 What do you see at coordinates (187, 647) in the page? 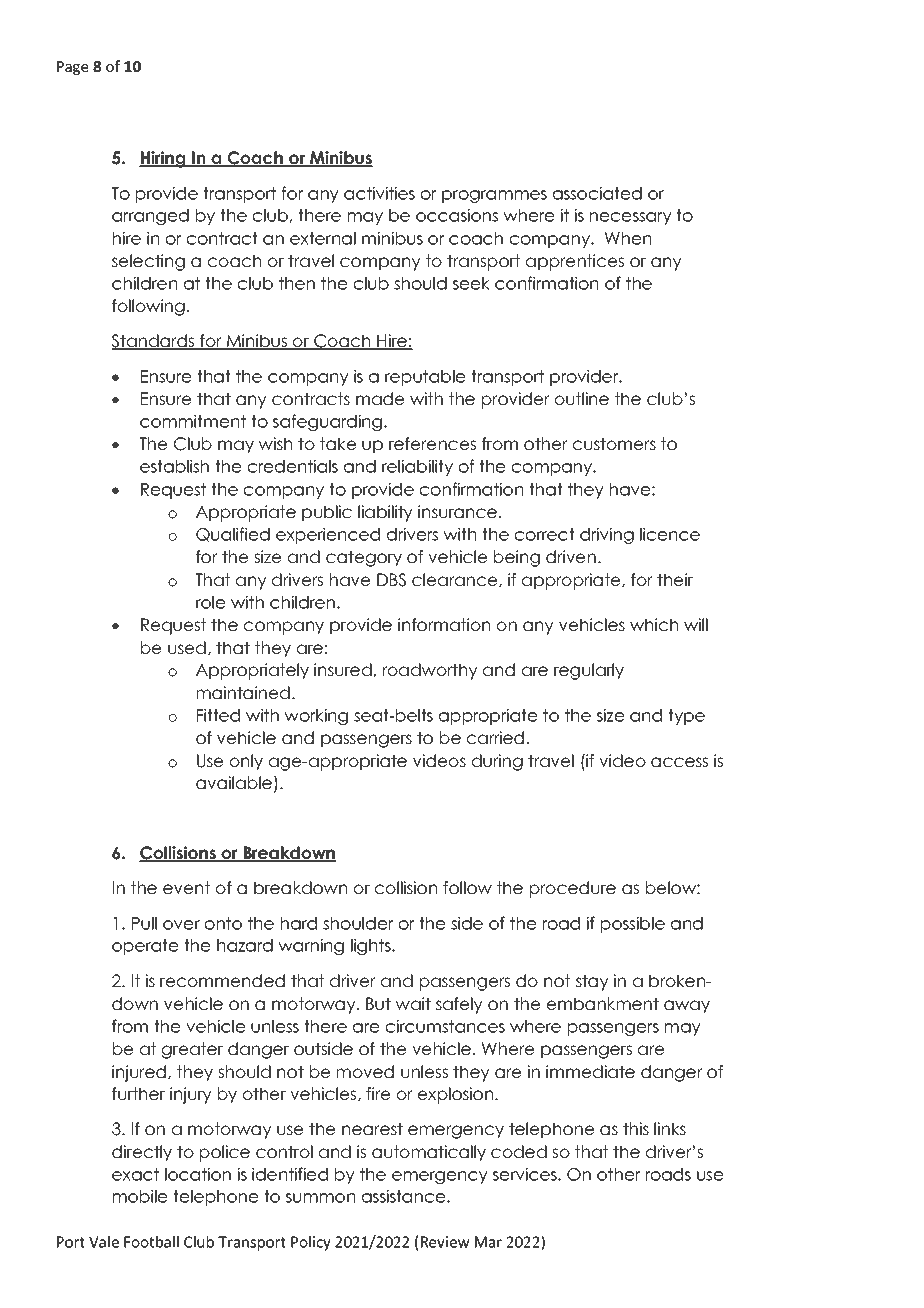
I see `used` at bounding box center [187, 647].
